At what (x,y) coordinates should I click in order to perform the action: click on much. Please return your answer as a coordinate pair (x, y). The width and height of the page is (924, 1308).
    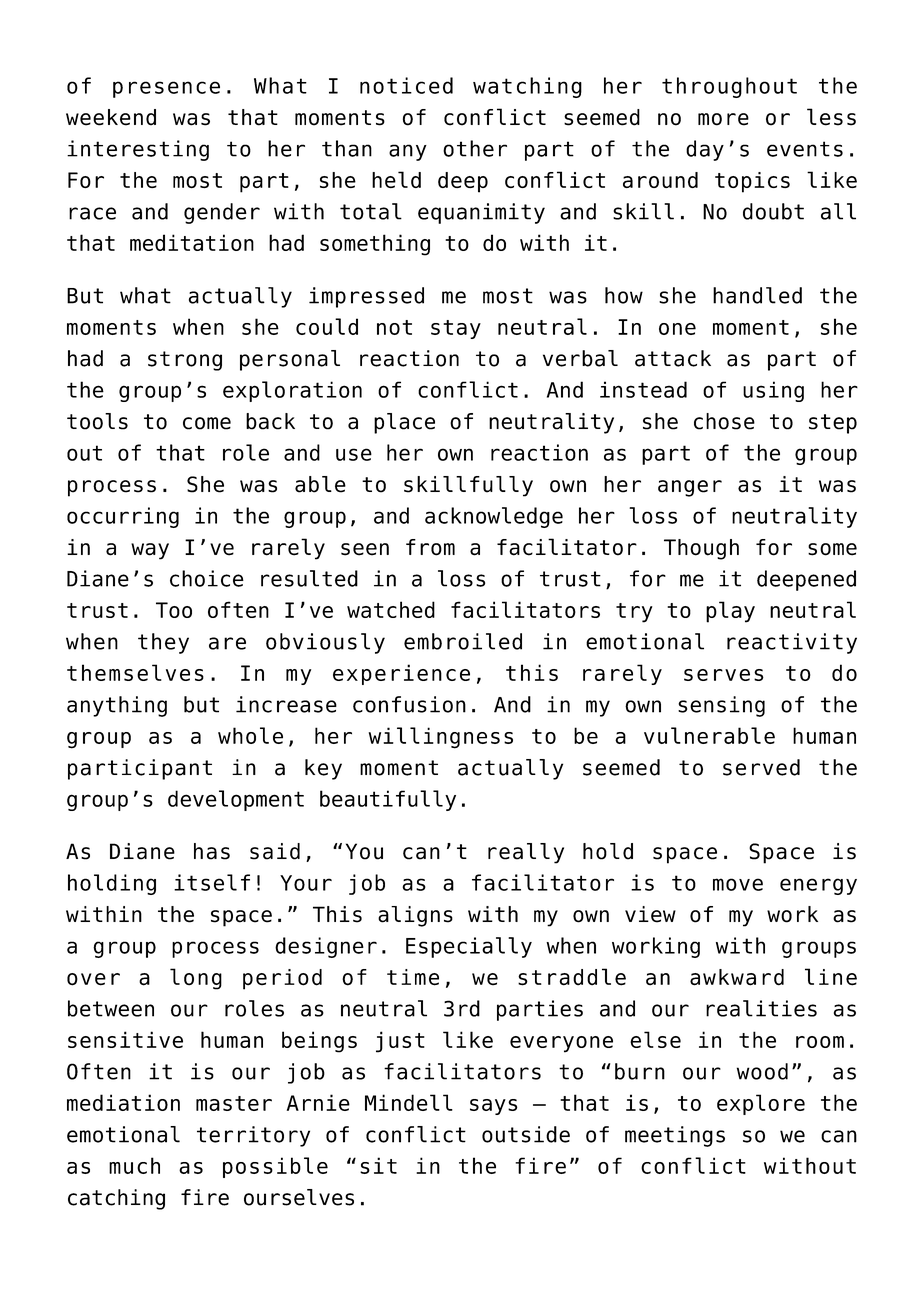
    Looking at the image, I should click on (134, 1165).
